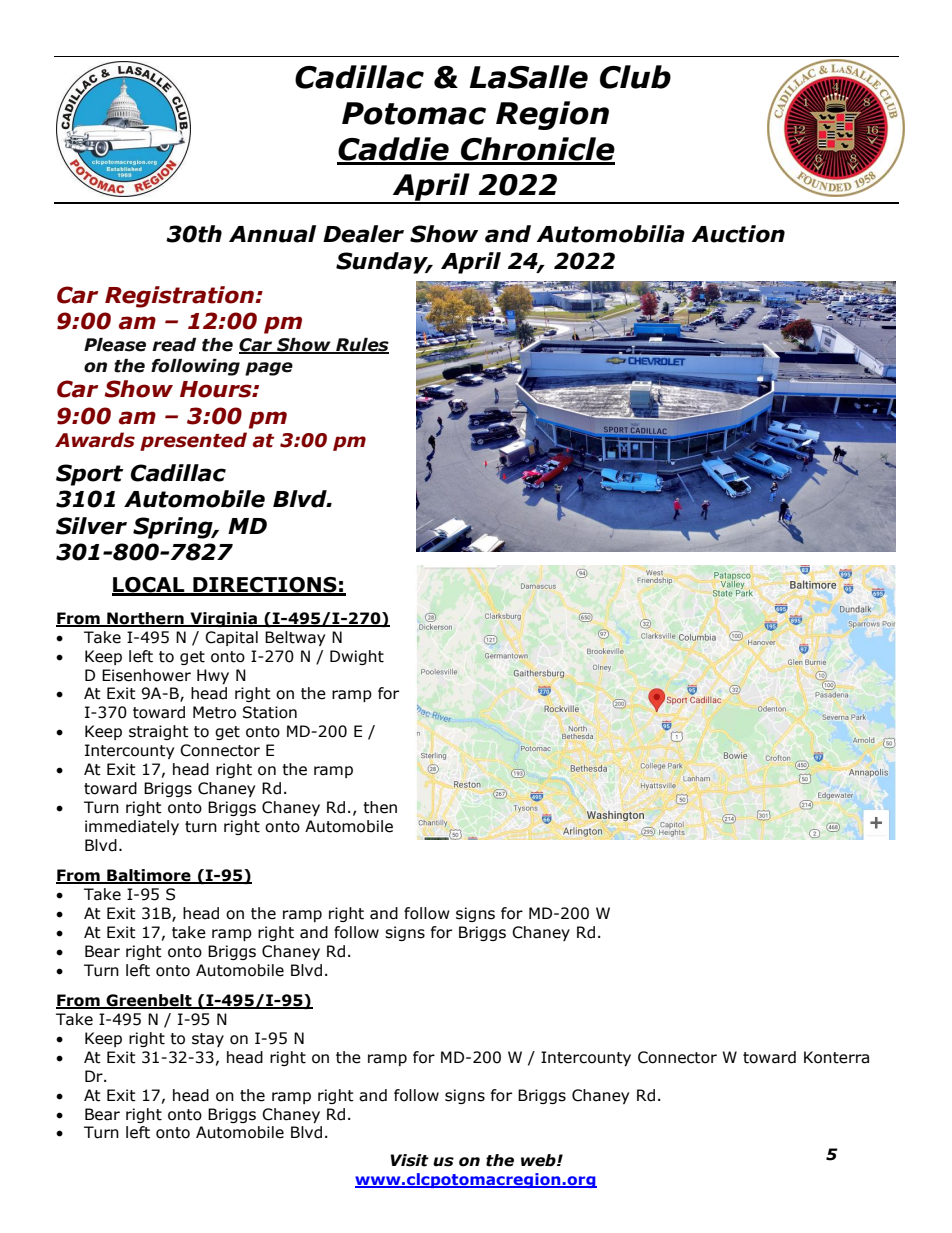 This screenshot has width=952, height=1233. I want to click on Northern, so click(145, 619).
